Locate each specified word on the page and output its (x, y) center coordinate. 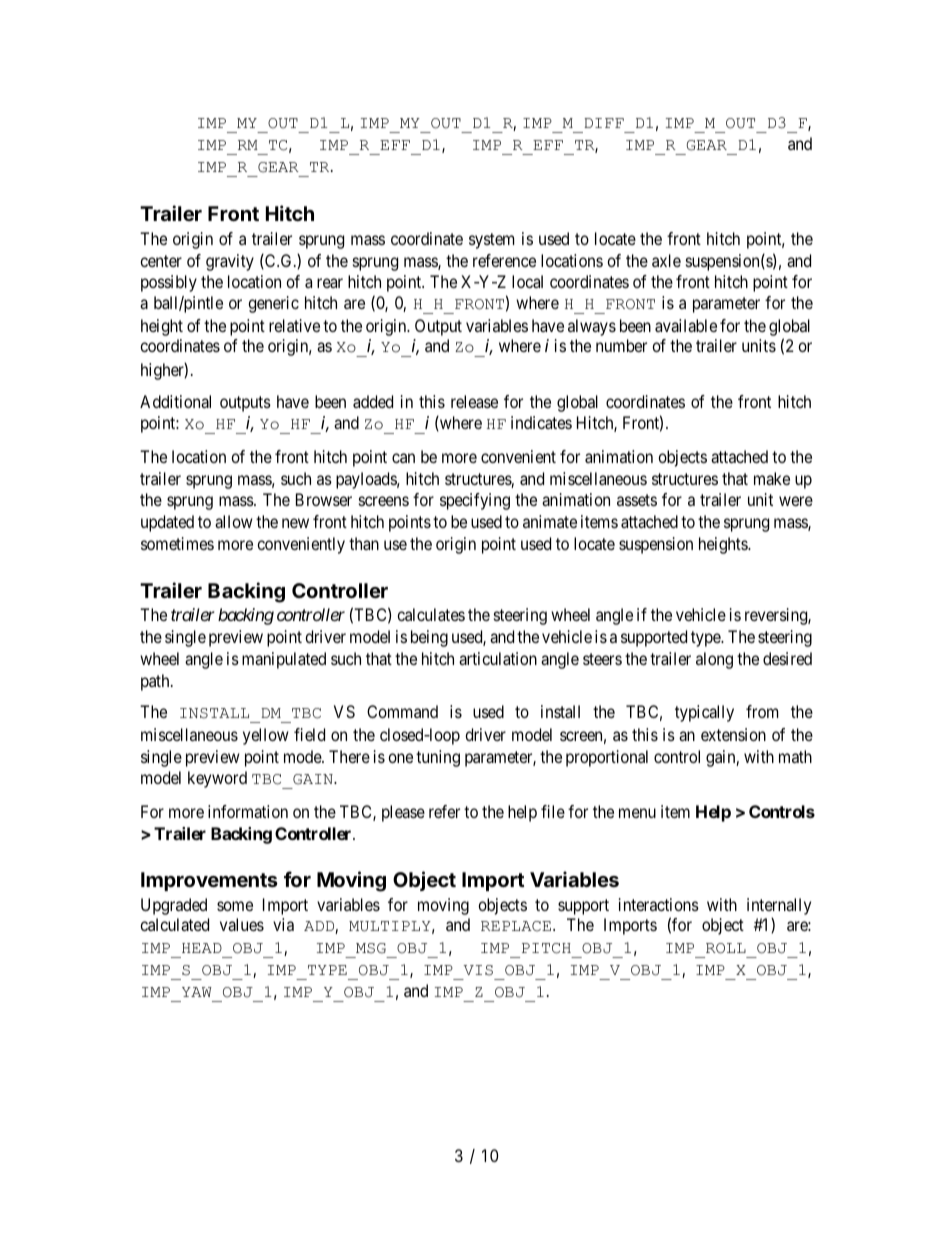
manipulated (284, 660)
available (686, 325)
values (242, 924)
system (491, 241)
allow (234, 521)
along (714, 660)
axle (666, 260)
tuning (438, 758)
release (474, 401)
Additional (175, 401)
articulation (498, 658)
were (796, 501)
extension (733, 734)
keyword (217, 779)
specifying (475, 501)
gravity (230, 262)
